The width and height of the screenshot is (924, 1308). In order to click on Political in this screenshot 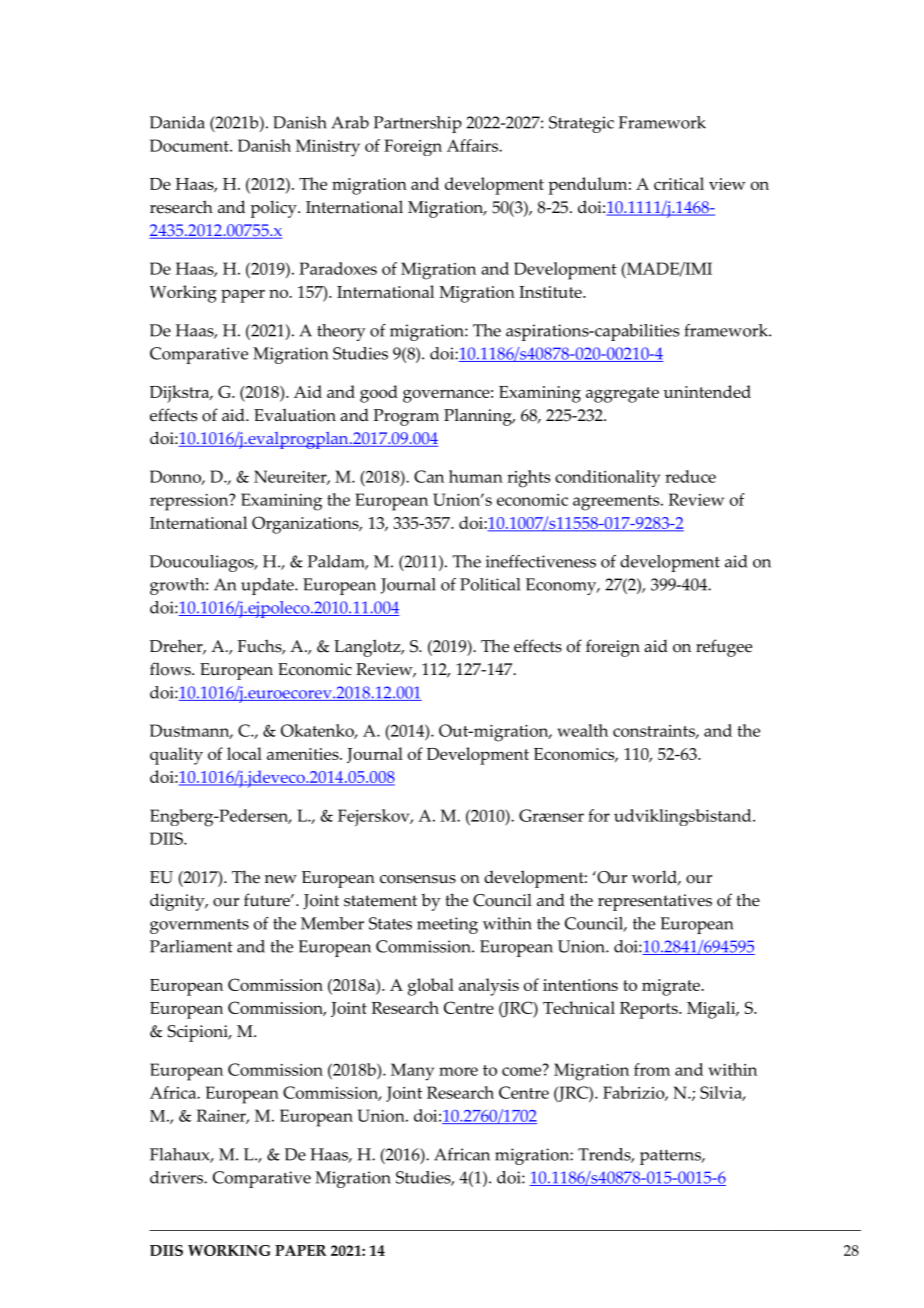, I will do `click(490, 584)`.
